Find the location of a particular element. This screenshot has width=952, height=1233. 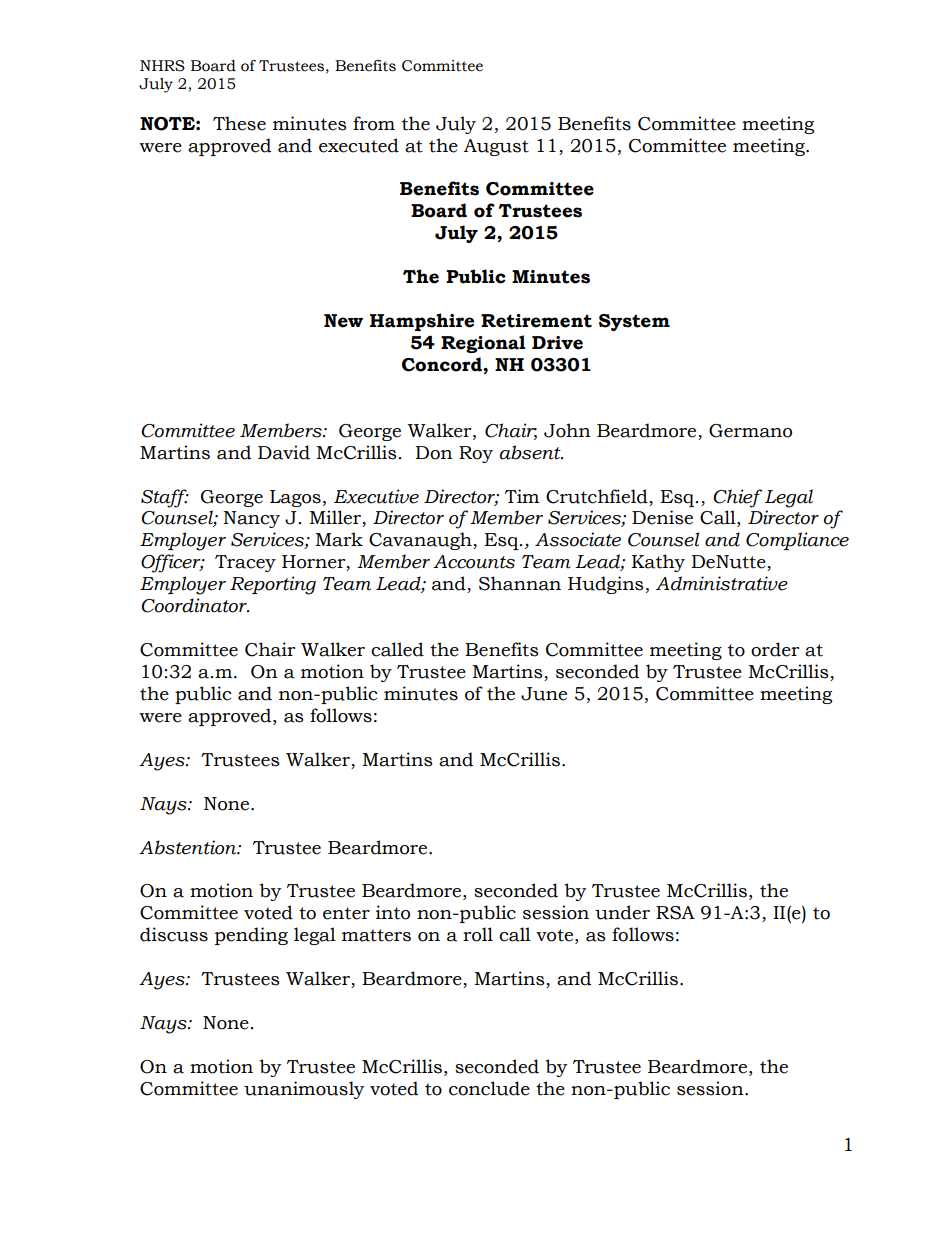

Shannan is located at coordinates (520, 583).
